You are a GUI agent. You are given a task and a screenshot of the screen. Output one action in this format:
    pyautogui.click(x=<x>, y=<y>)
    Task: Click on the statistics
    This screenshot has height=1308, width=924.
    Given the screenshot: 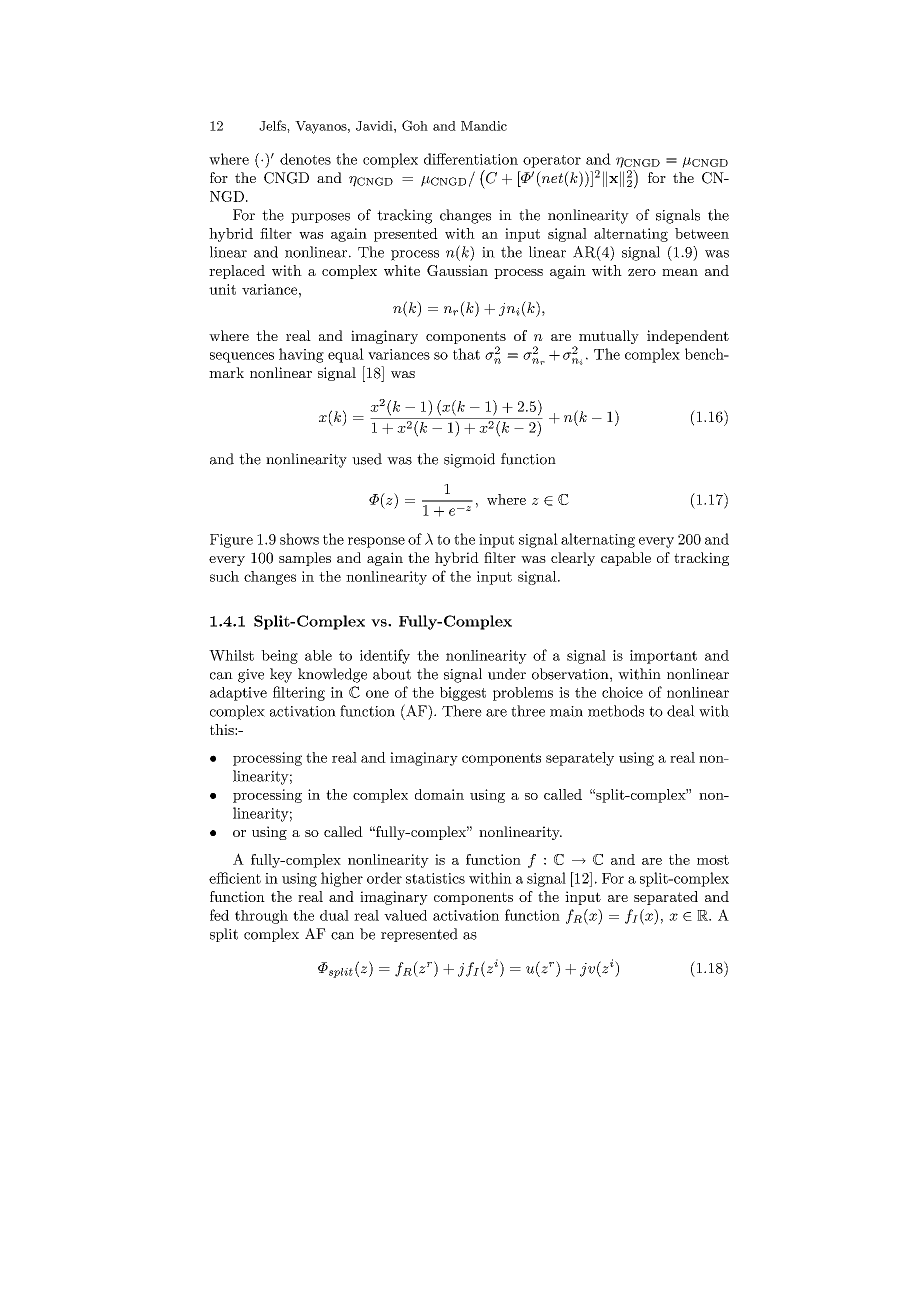 What is the action you would take?
    pyautogui.click(x=435, y=878)
